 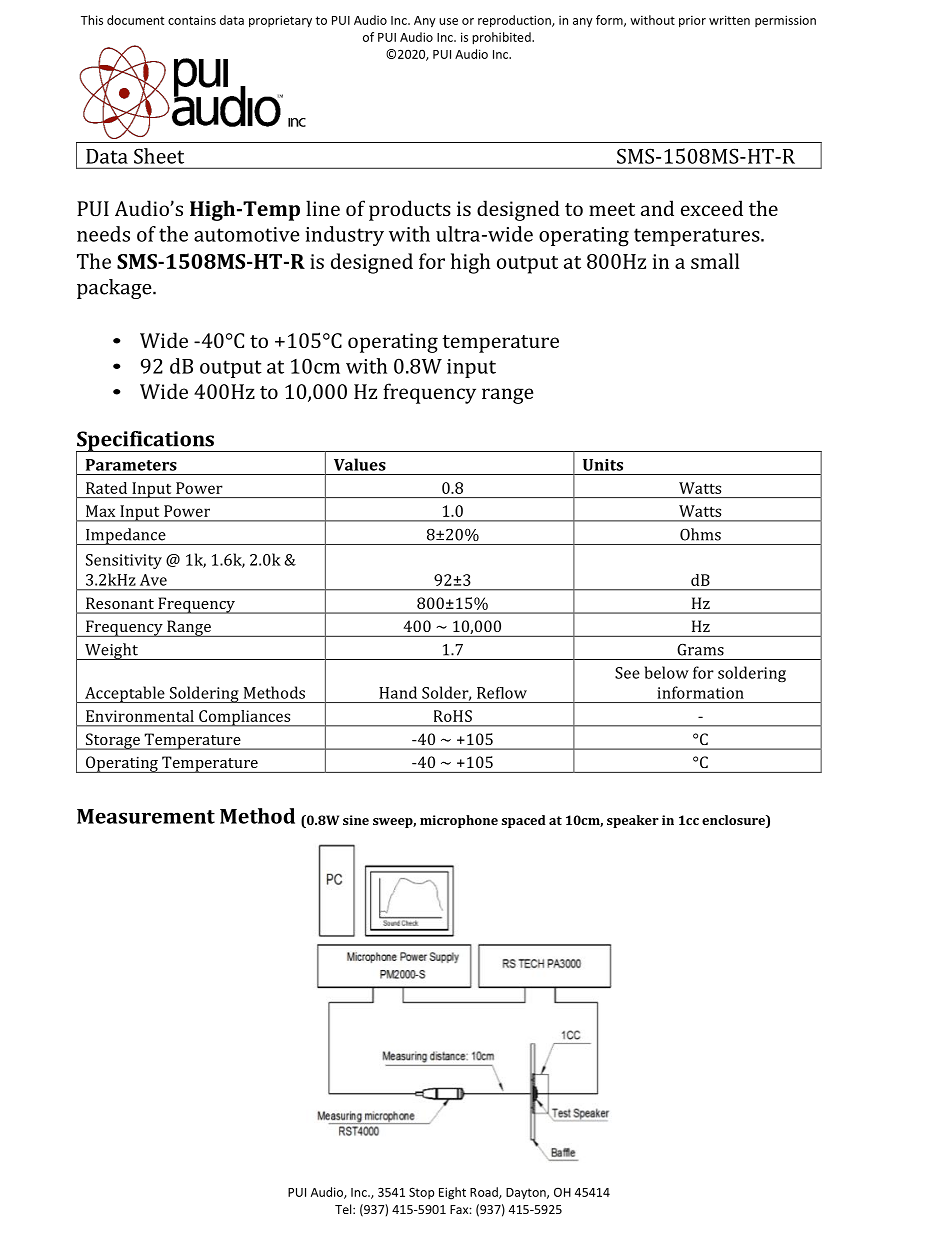 I want to click on Tel, so click(x=344, y=1209).
